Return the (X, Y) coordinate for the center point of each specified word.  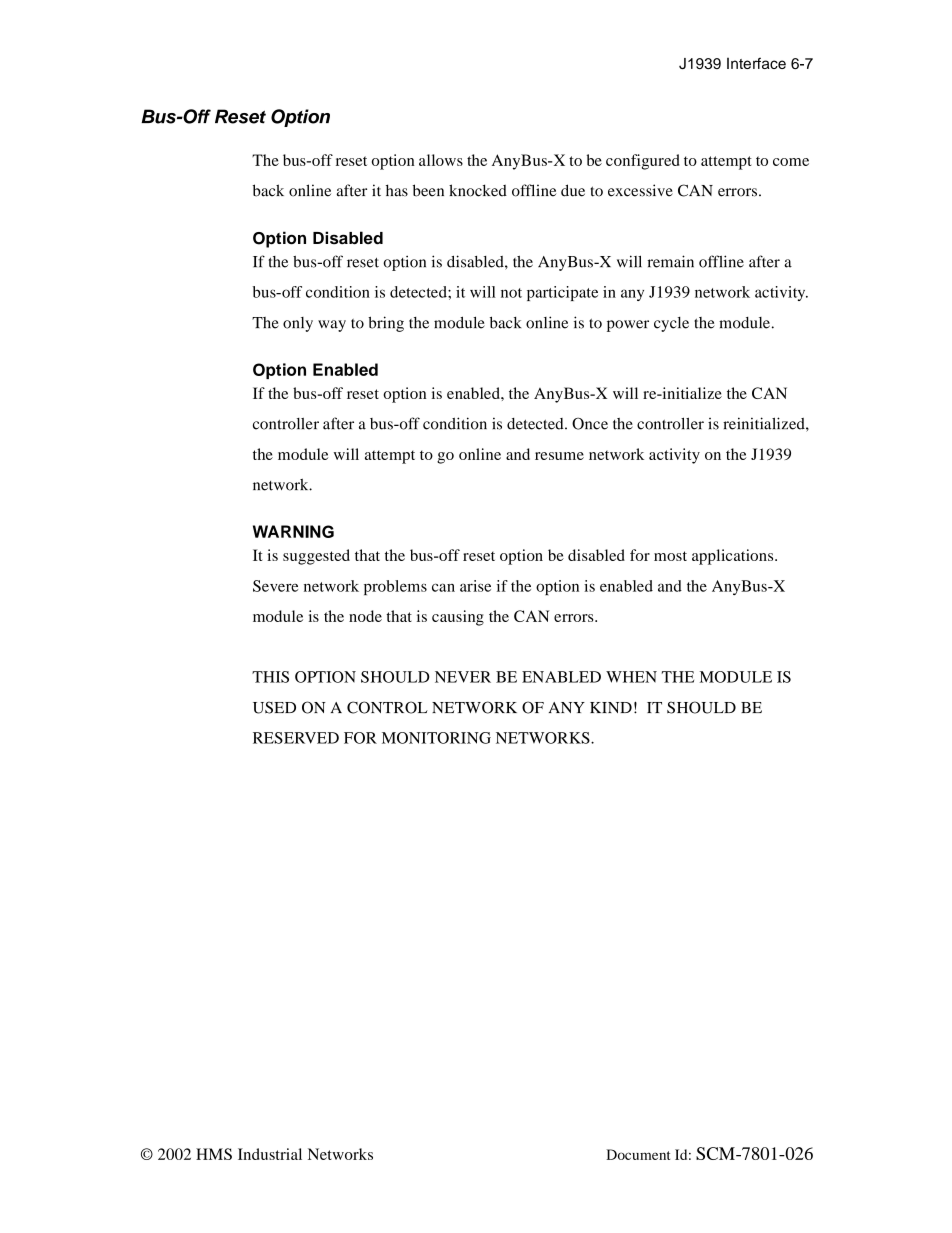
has (397, 190)
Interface (756, 63)
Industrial (270, 1154)
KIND (611, 707)
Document (638, 1154)
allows (441, 160)
